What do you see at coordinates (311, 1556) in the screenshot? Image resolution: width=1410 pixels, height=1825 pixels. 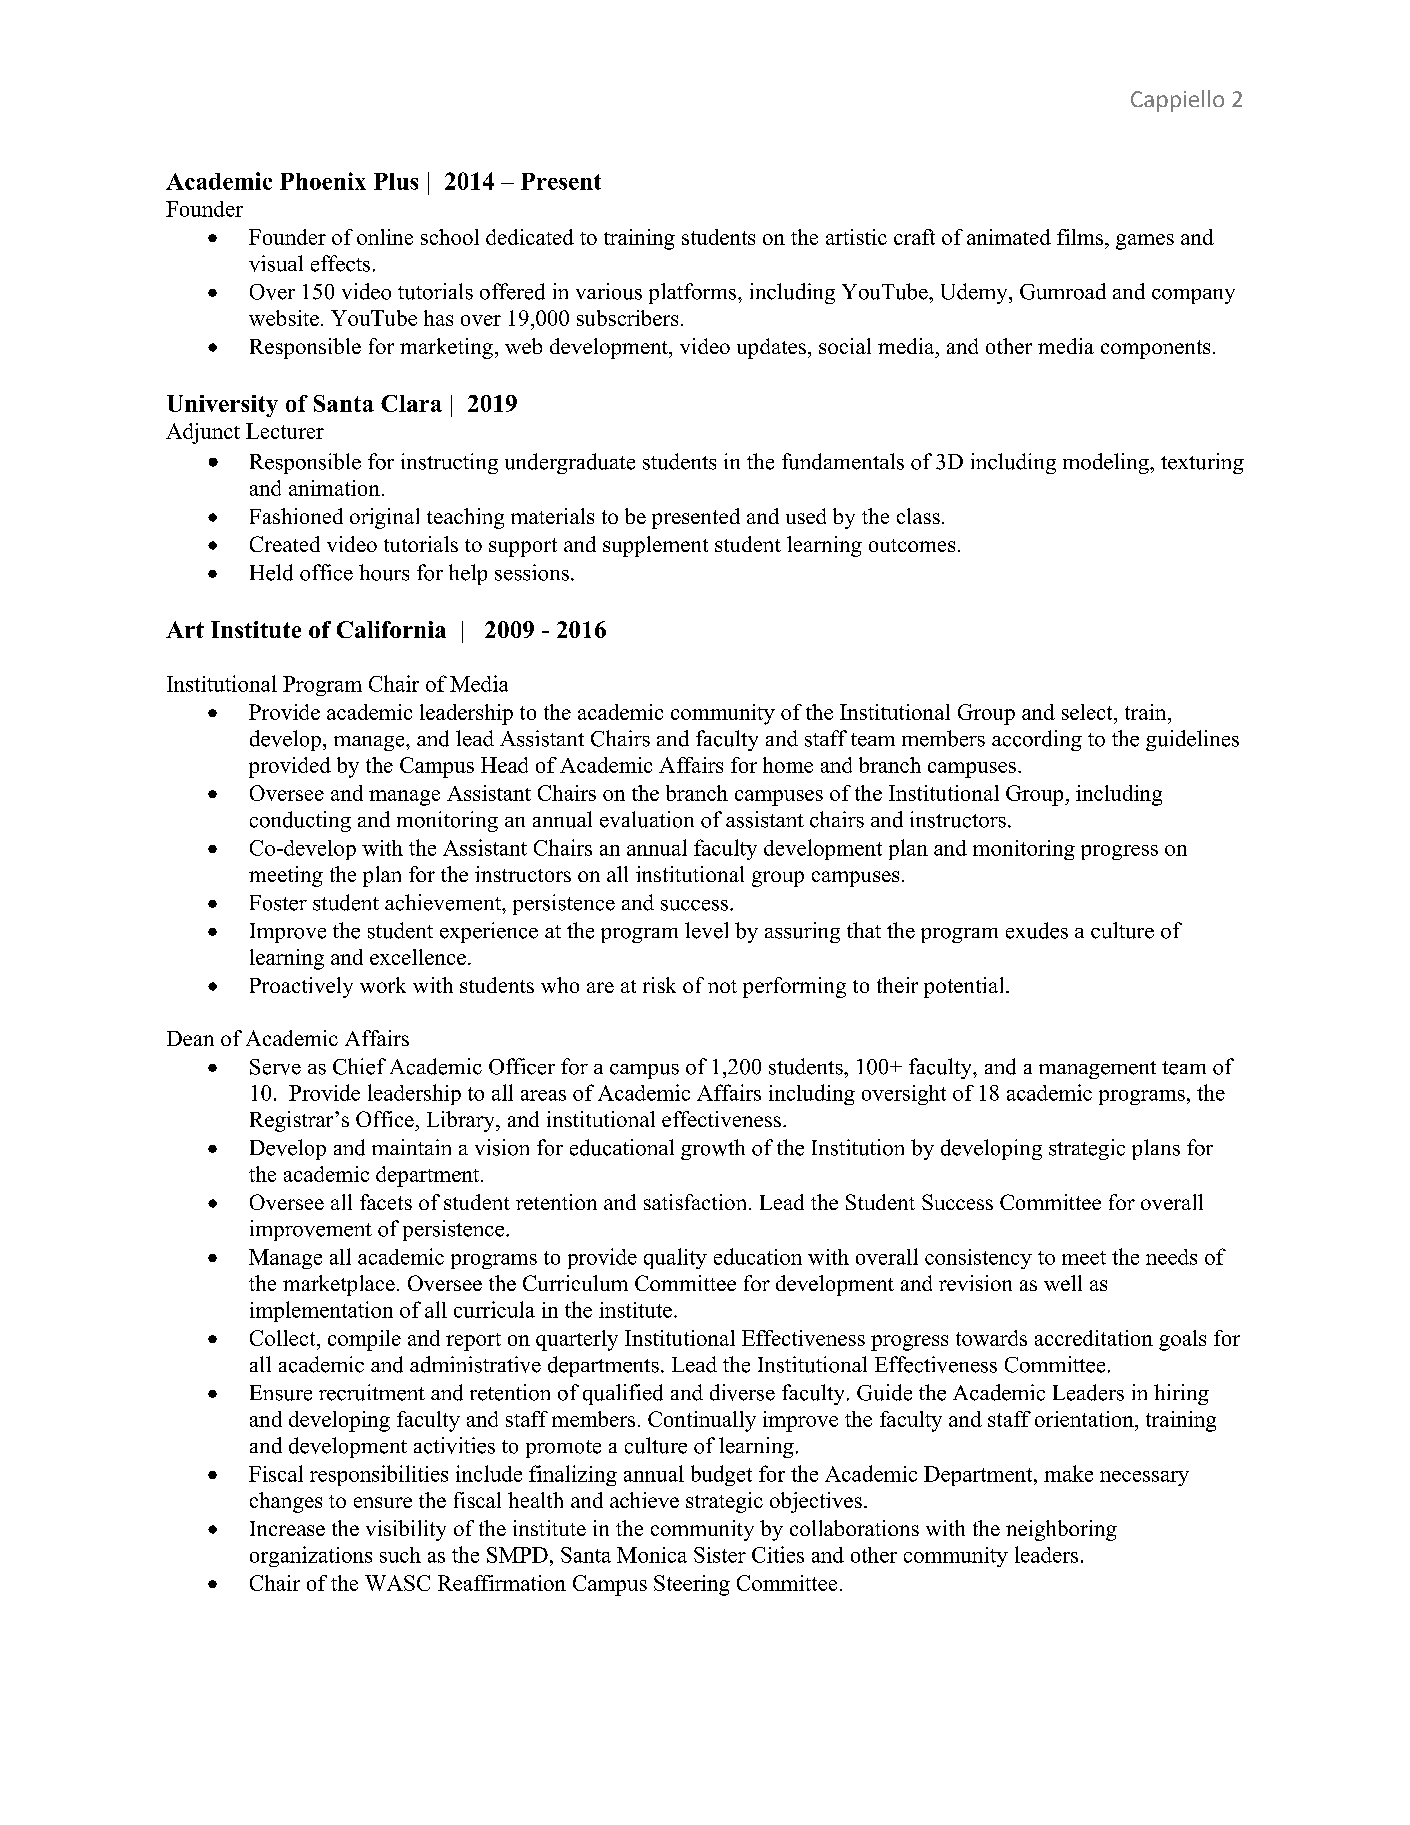 I see `organizations` at bounding box center [311, 1556].
